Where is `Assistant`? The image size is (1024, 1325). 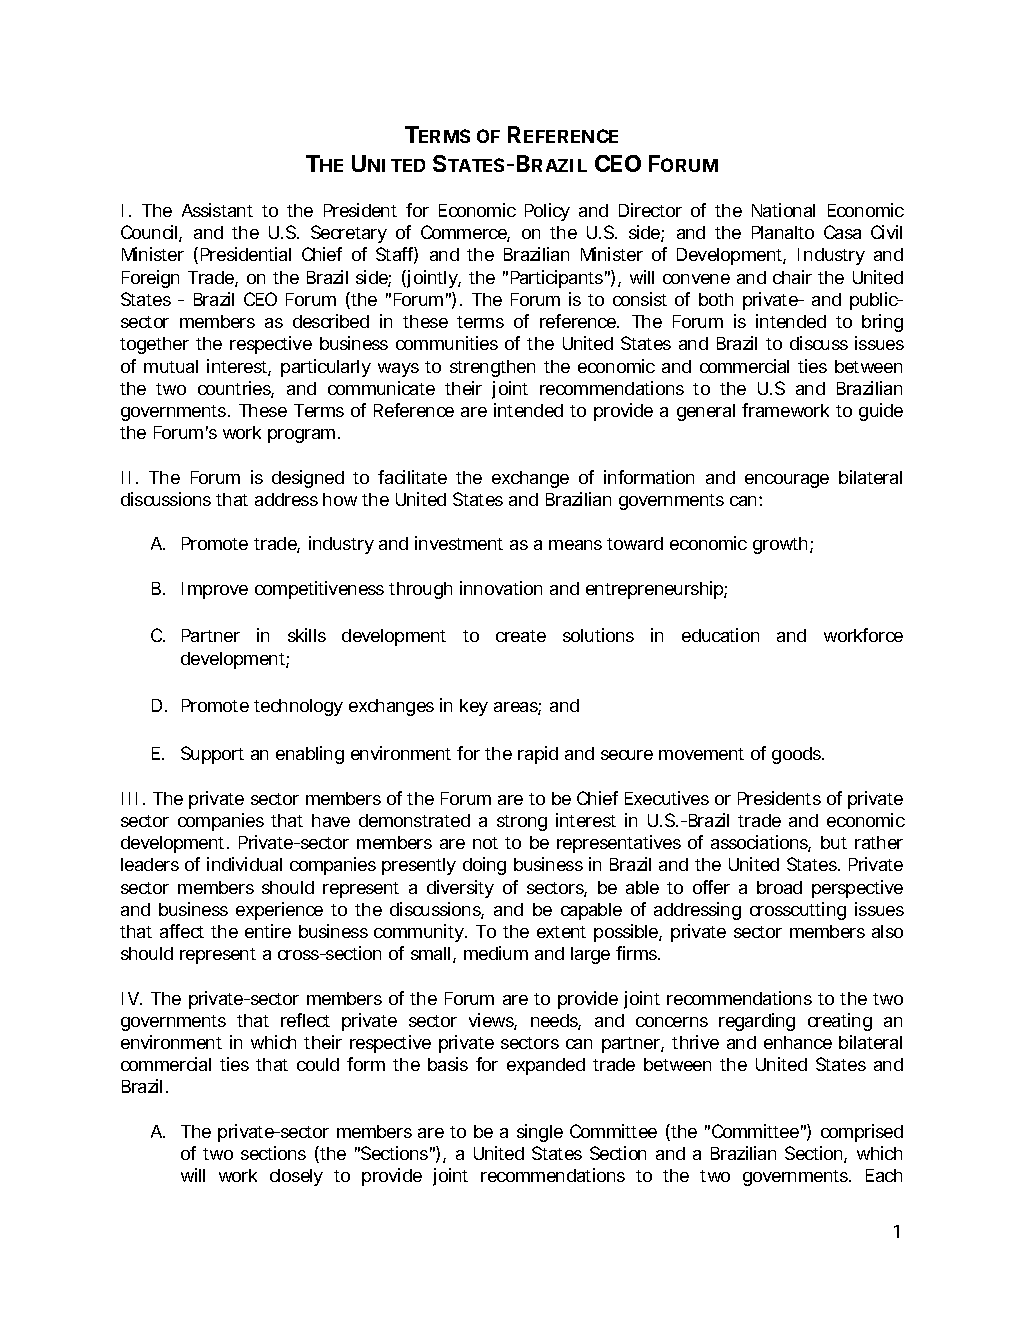
Assistant is located at coordinates (217, 210).
